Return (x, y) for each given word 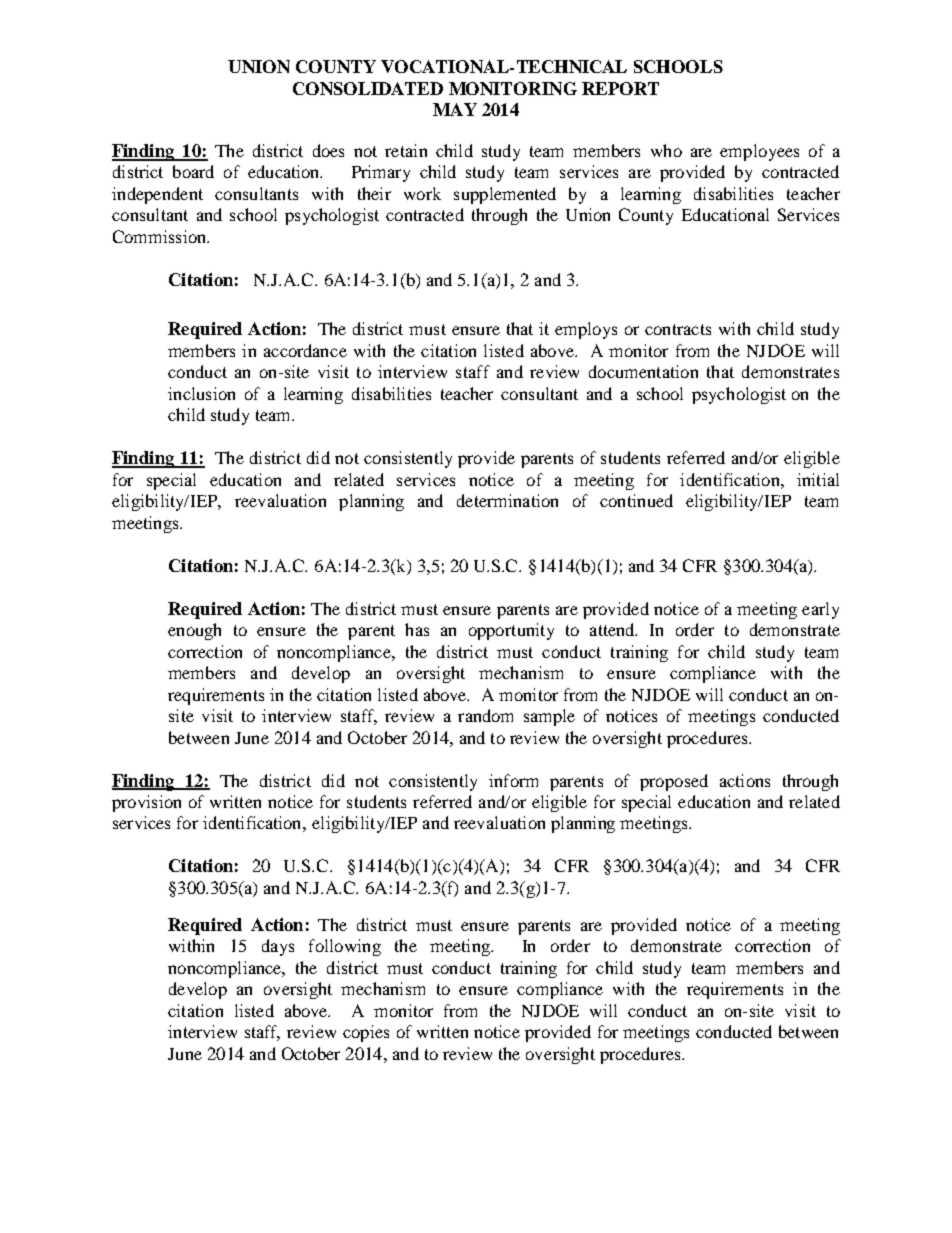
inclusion (201, 393)
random (485, 715)
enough (194, 631)
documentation (643, 371)
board (193, 171)
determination (507, 500)
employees (759, 152)
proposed (674, 782)
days (278, 947)
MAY (455, 109)
